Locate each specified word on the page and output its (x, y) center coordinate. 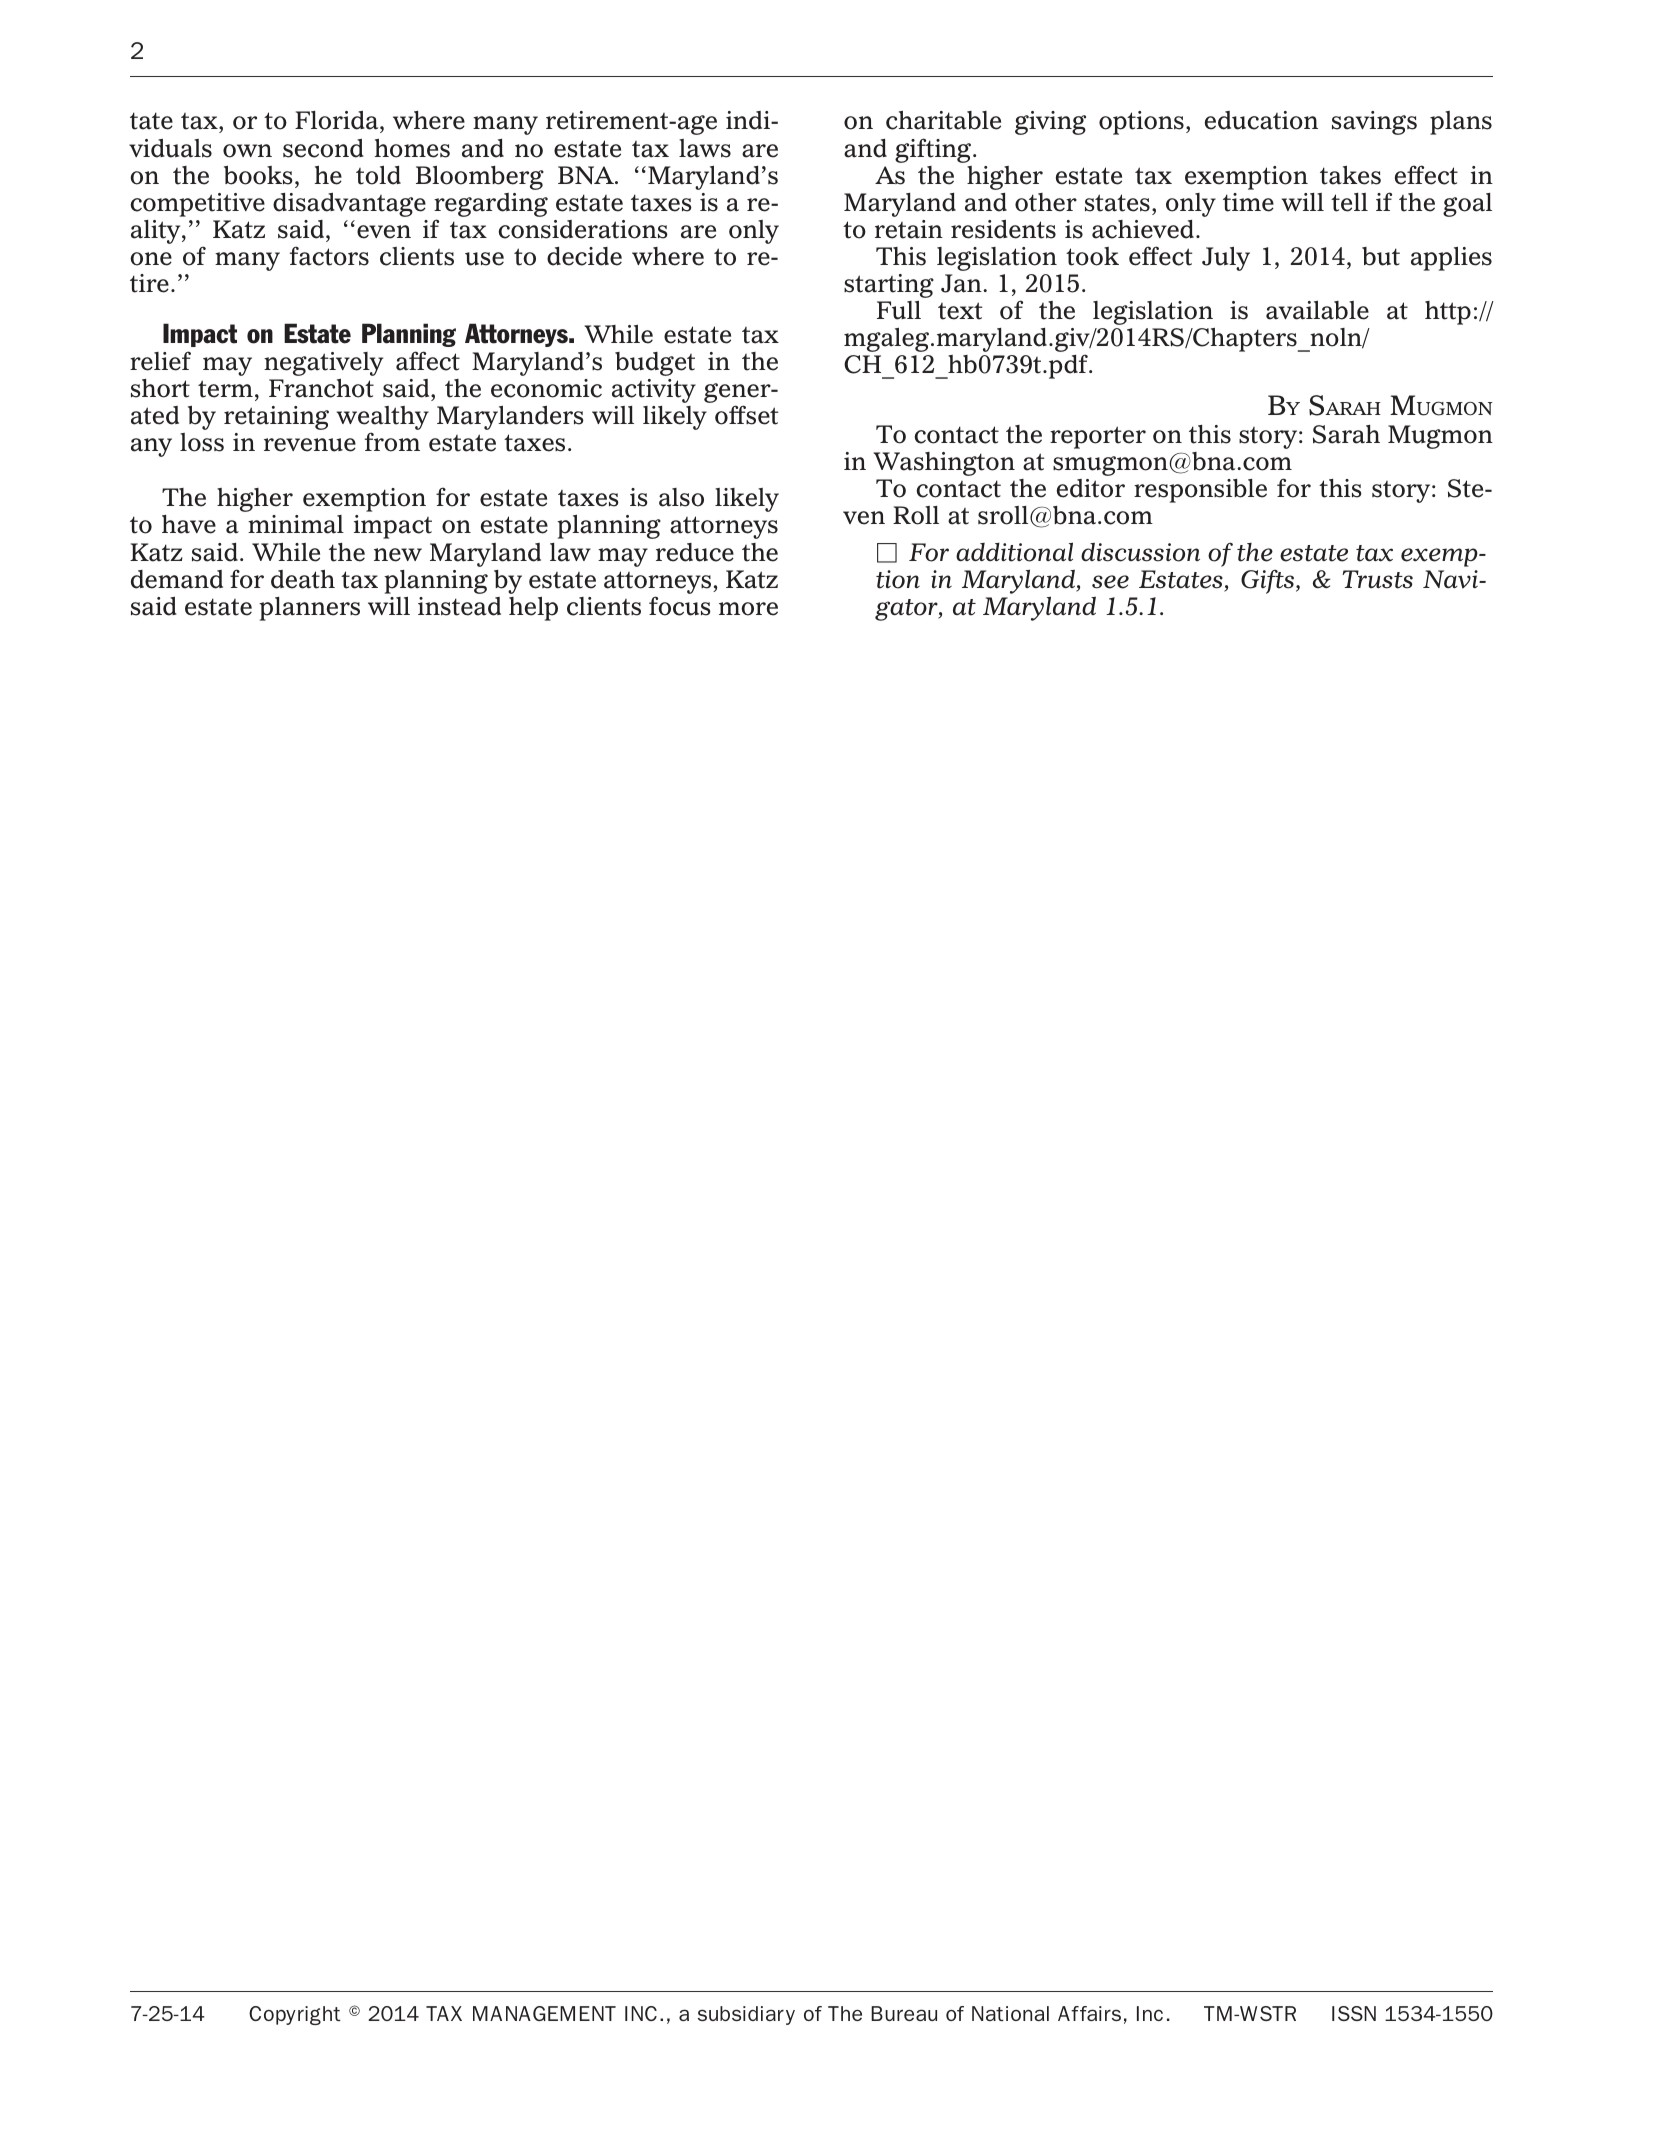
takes (1350, 175)
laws (705, 148)
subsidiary (746, 2015)
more (748, 609)
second (323, 148)
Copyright (295, 2015)
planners (309, 609)
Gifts (1267, 582)
